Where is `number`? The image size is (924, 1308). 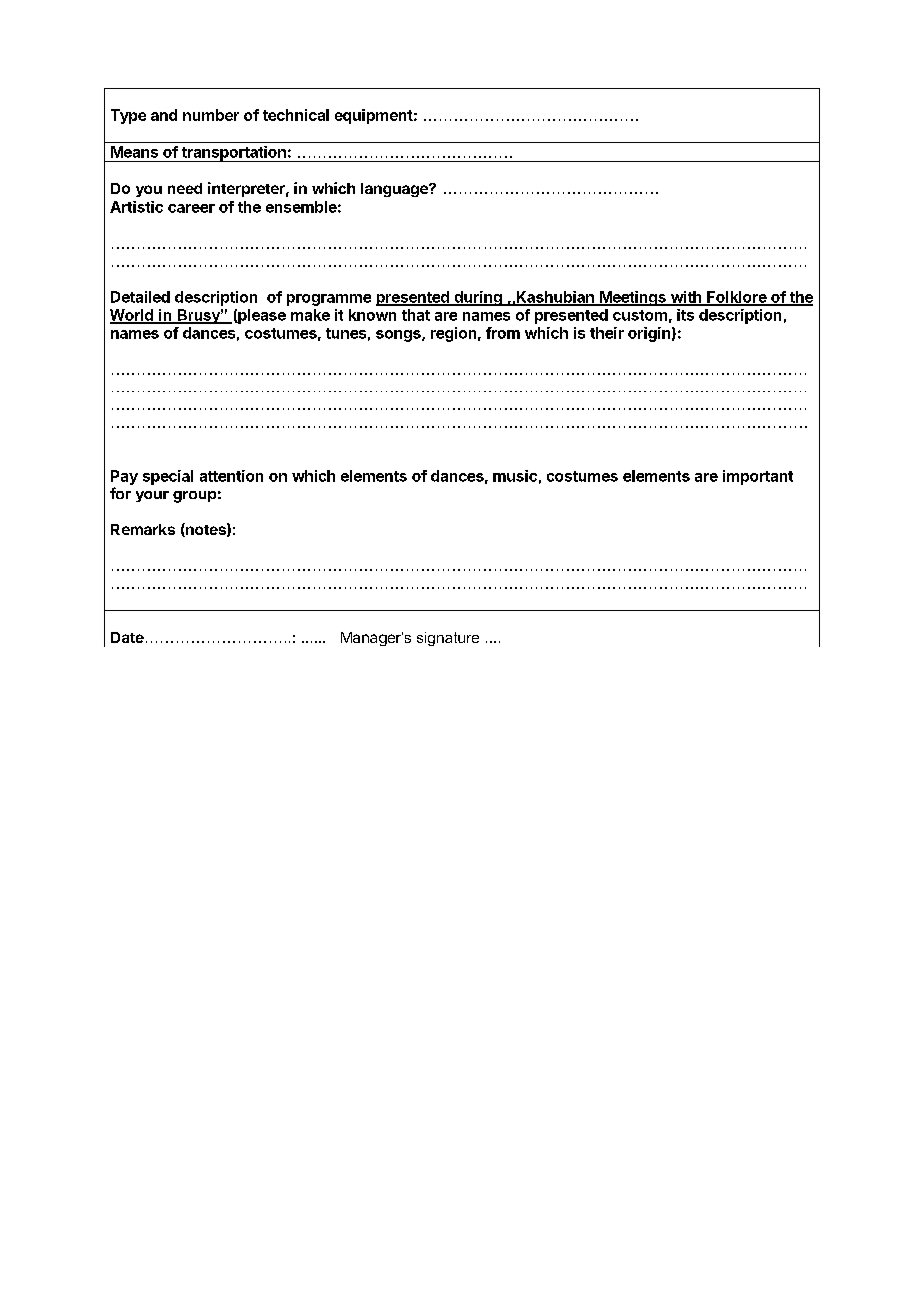 number is located at coordinates (211, 115).
